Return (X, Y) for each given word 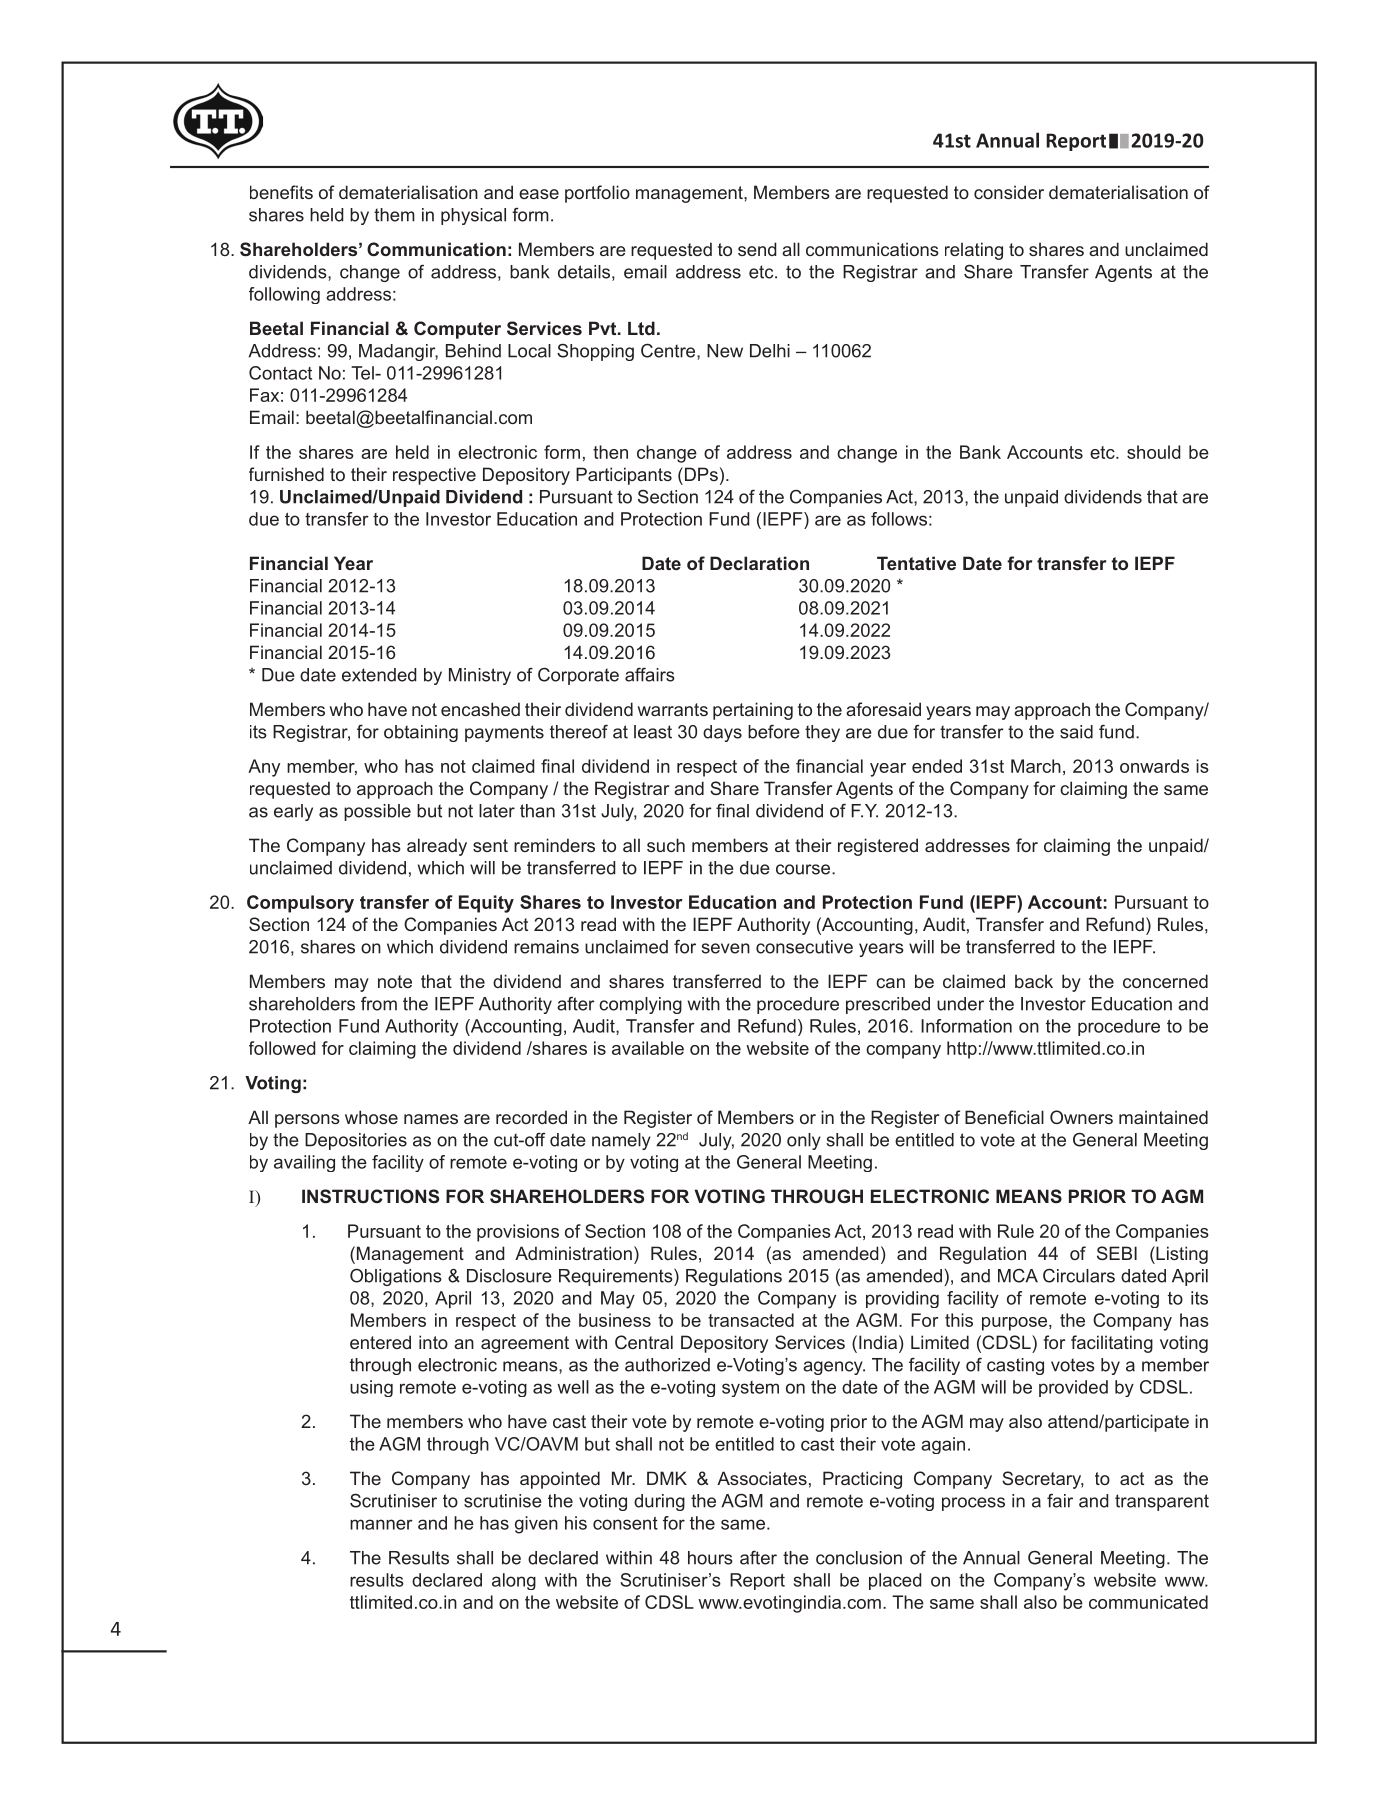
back (1034, 981)
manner (381, 1524)
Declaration (759, 563)
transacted (751, 1320)
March (1036, 766)
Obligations (396, 1277)
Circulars (1079, 1275)
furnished (286, 474)
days (722, 733)
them (394, 215)
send (757, 249)
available (648, 1048)
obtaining (421, 733)
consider (1009, 192)
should (1154, 452)
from (379, 1004)
